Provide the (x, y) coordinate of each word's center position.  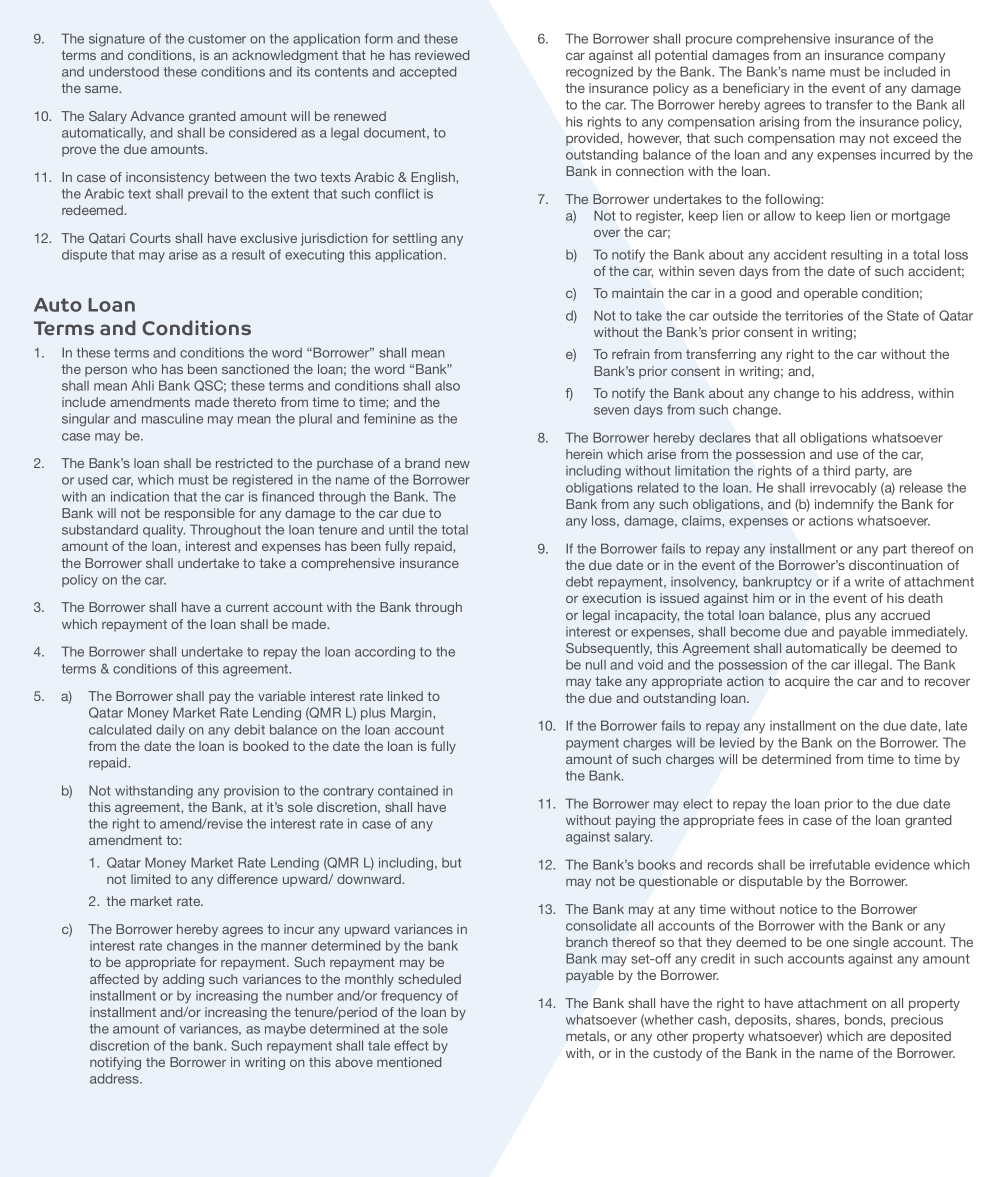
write (869, 582)
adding (183, 980)
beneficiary (756, 89)
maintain (637, 293)
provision (251, 791)
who (144, 369)
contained (408, 791)
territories (814, 315)
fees (771, 820)
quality (164, 531)
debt (579, 581)
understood (124, 71)
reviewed (442, 55)
